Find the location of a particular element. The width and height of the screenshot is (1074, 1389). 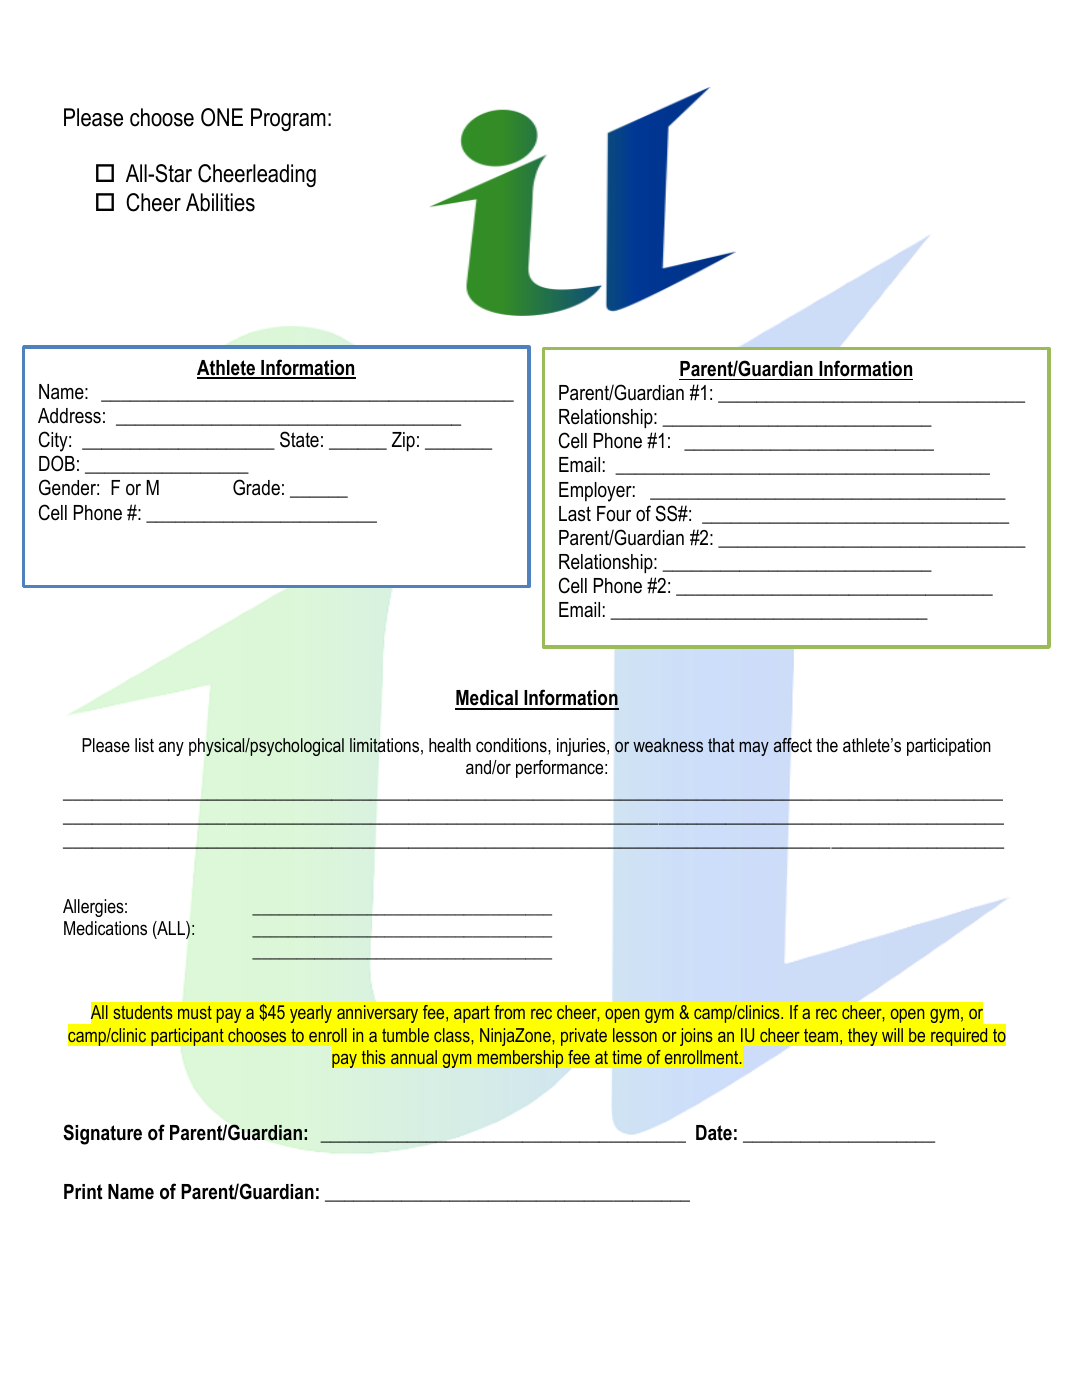

Last is located at coordinates (575, 514).
